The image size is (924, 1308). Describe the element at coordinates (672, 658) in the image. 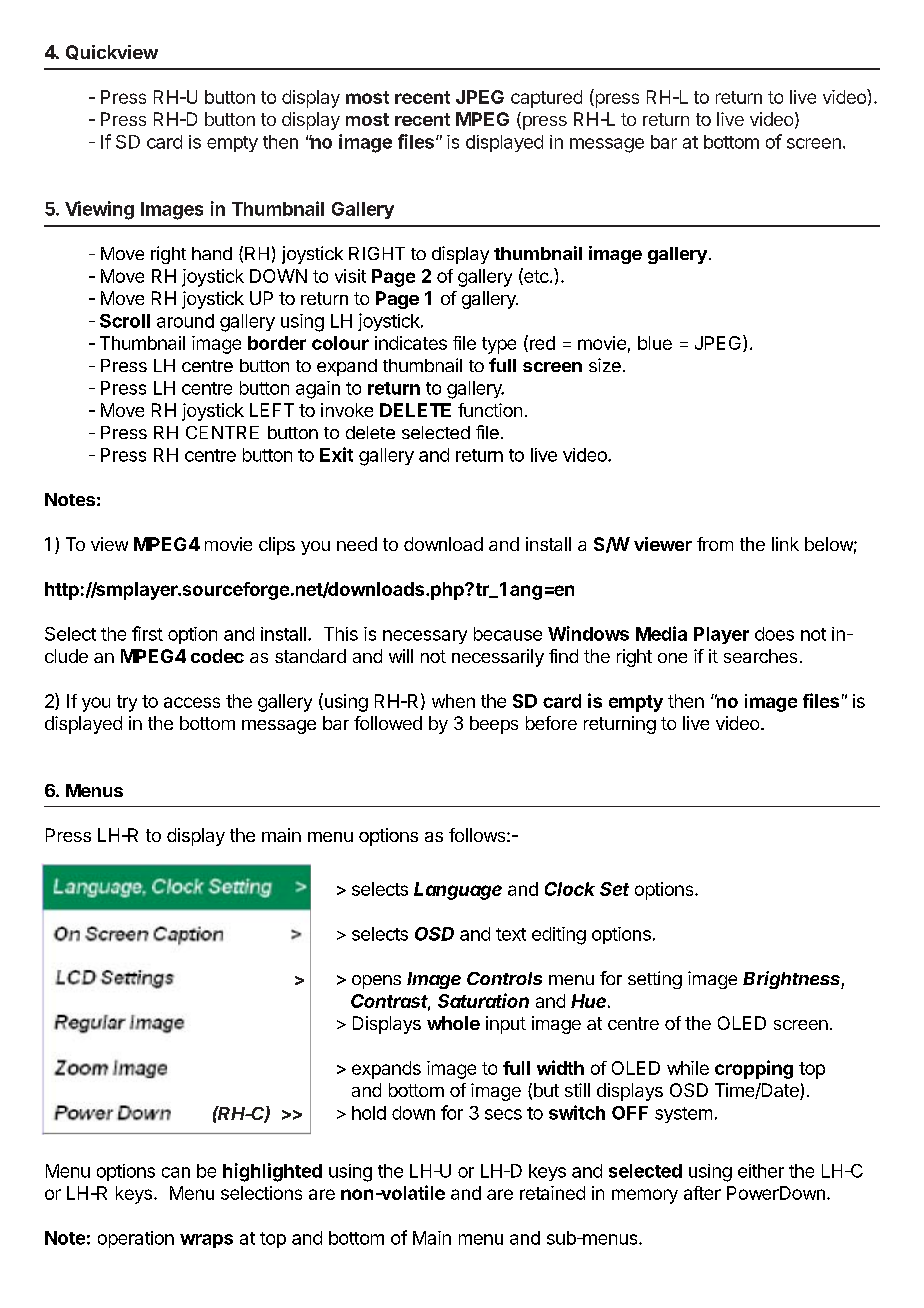

I see `one` at that location.
